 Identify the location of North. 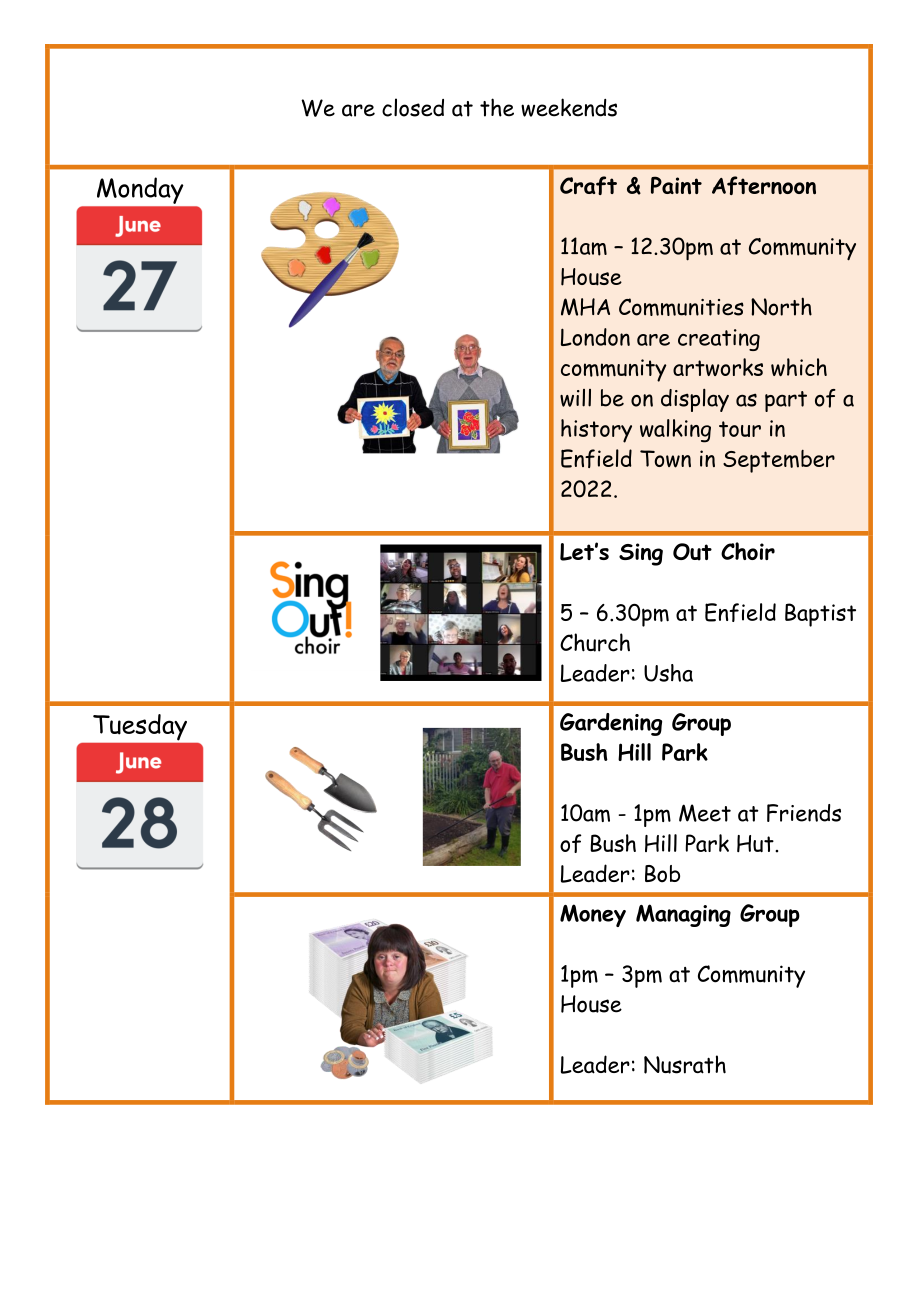
(781, 306).
